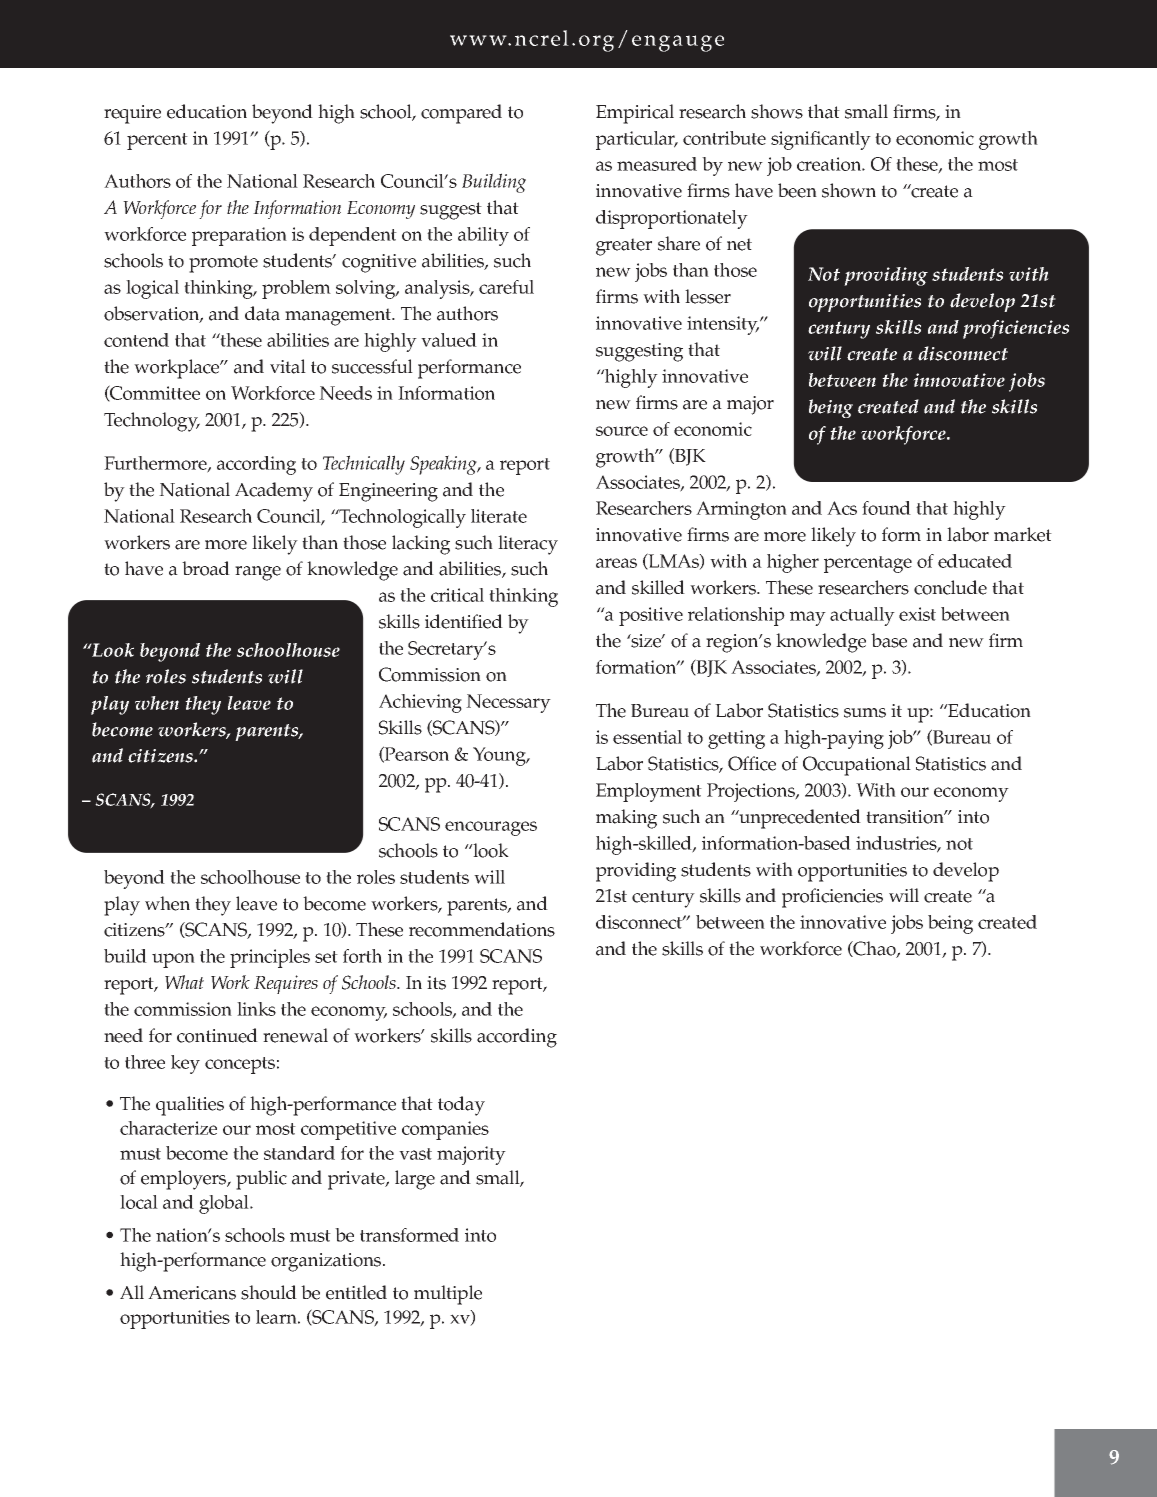  What do you see at coordinates (448, 1295) in the image?
I see `multiple` at bounding box center [448, 1295].
